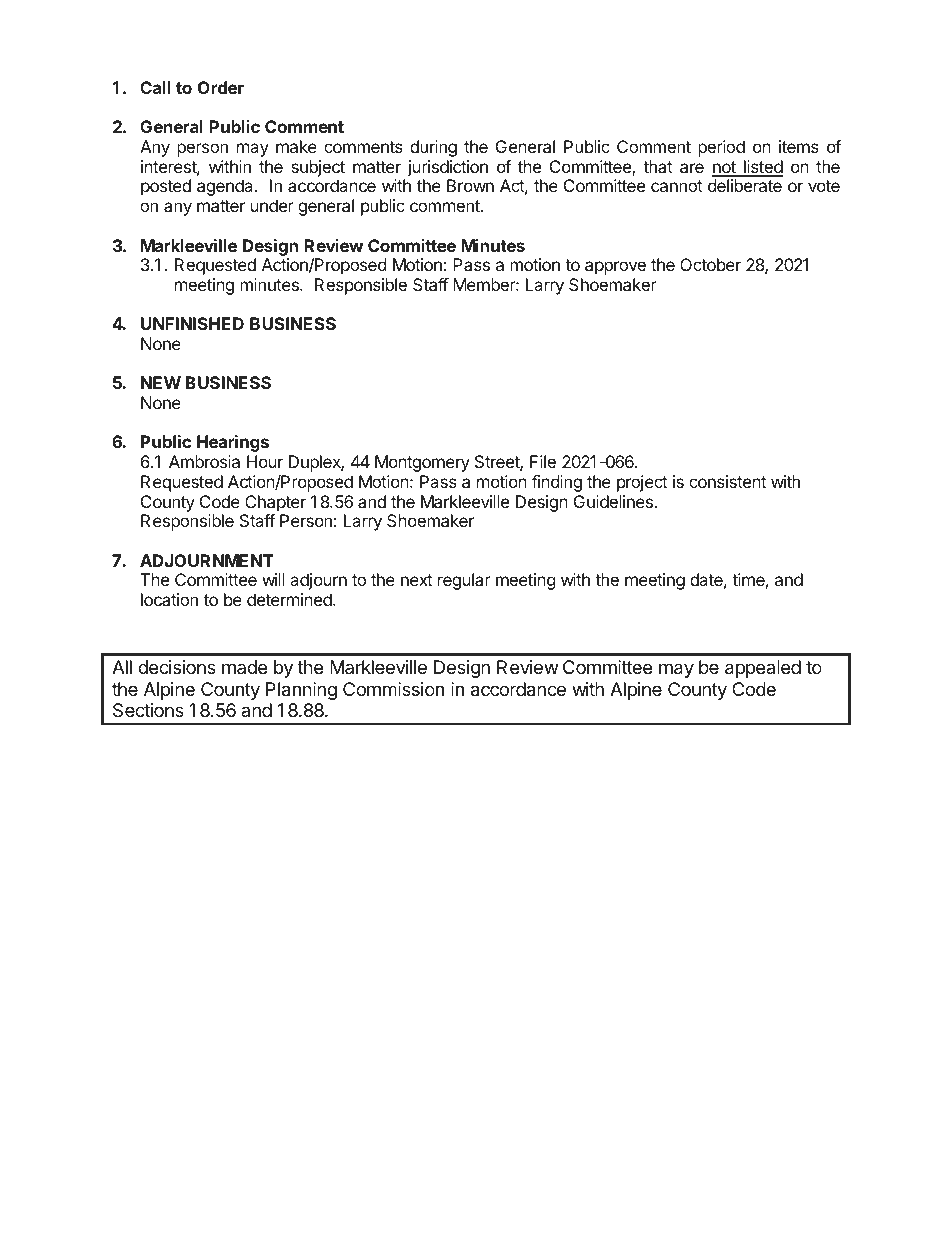  What do you see at coordinates (161, 382) in the document?
I see `NEW` at bounding box center [161, 382].
